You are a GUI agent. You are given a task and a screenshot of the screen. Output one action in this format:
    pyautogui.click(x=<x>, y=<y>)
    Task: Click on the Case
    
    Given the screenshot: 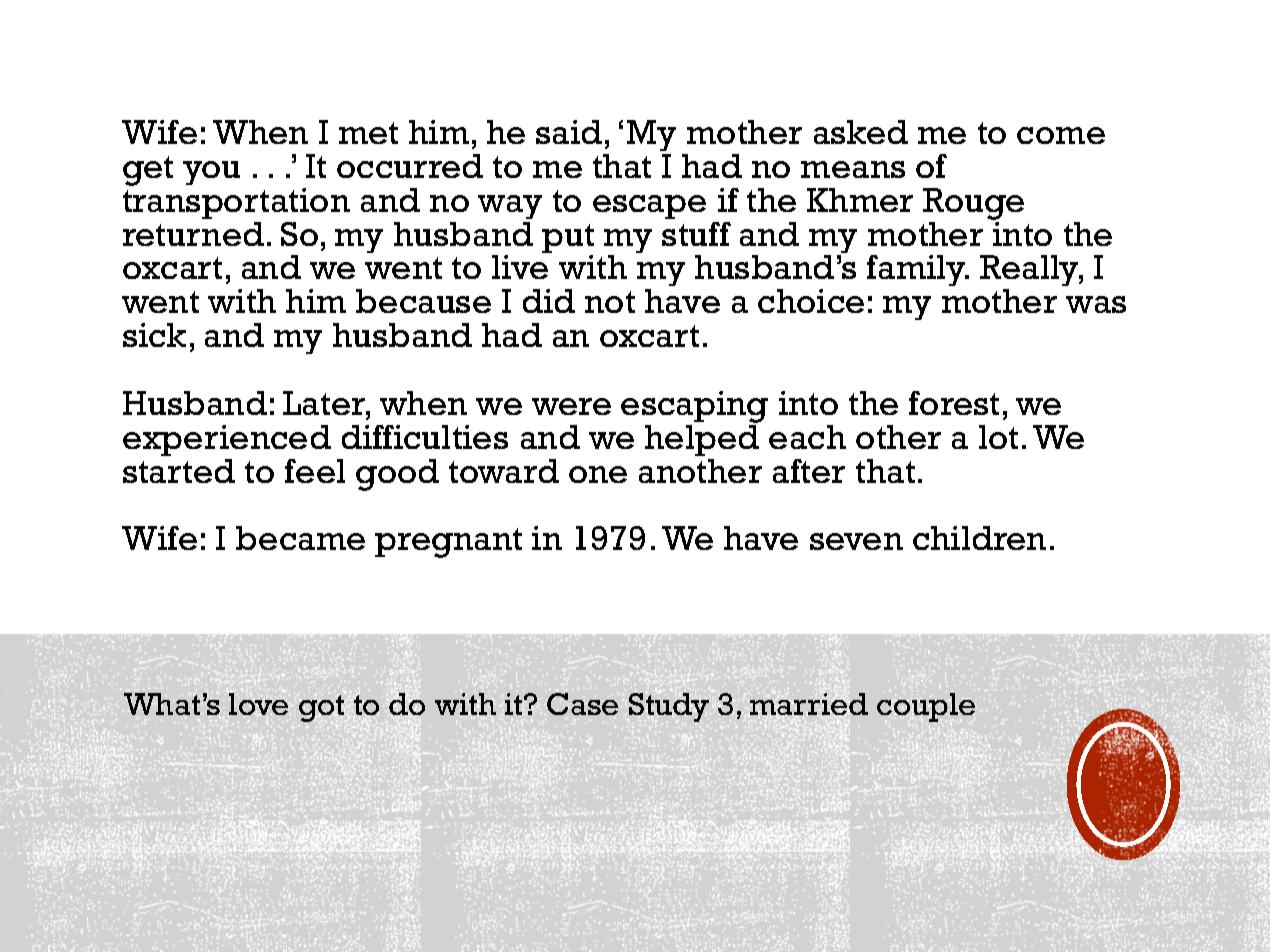 What is the action you would take?
    pyautogui.click(x=582, y=704)
